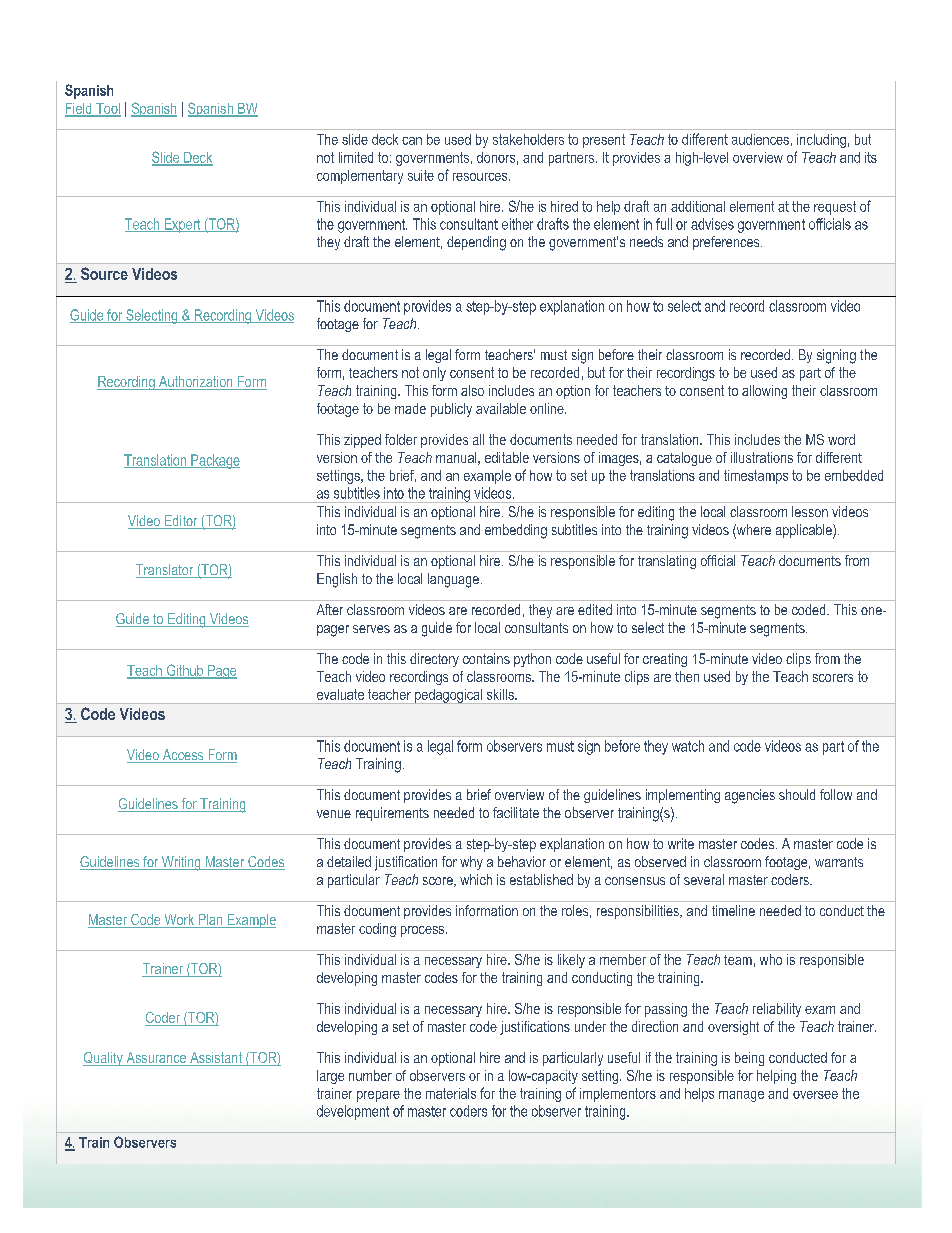 The image size is (952, 1233). I want to click on Assurance, so click(156, 1059).
